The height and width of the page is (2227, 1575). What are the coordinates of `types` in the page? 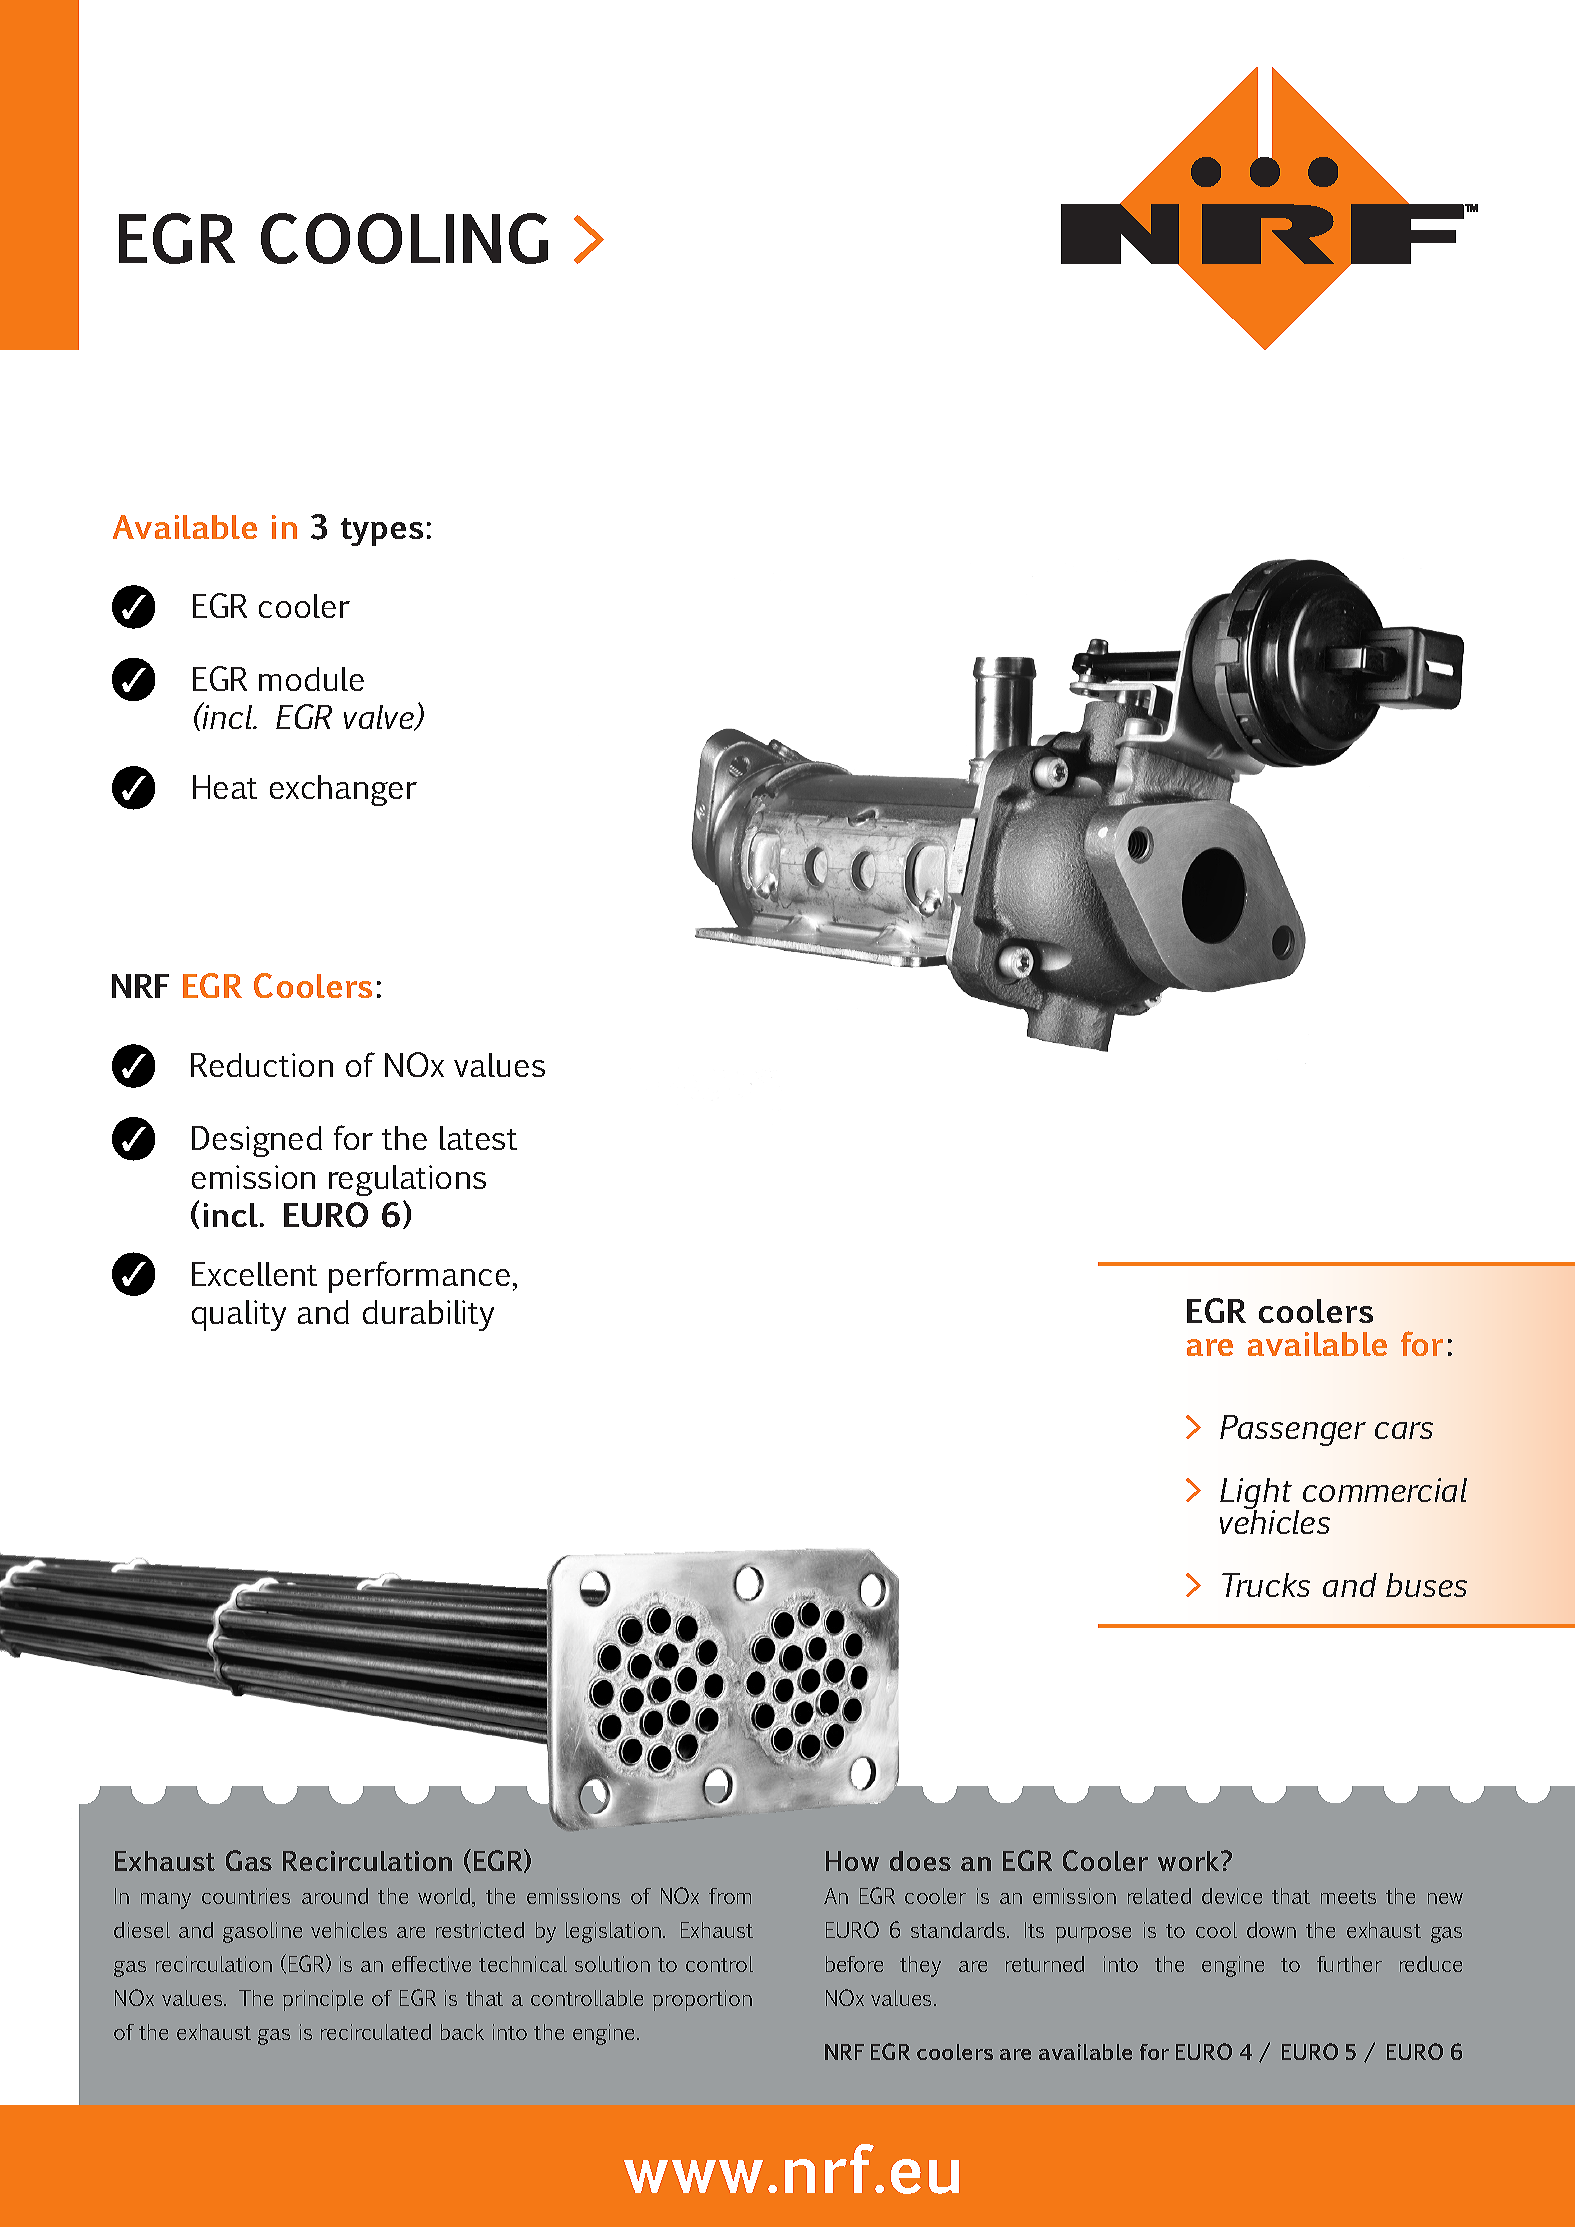 It's located at (382, 532).
